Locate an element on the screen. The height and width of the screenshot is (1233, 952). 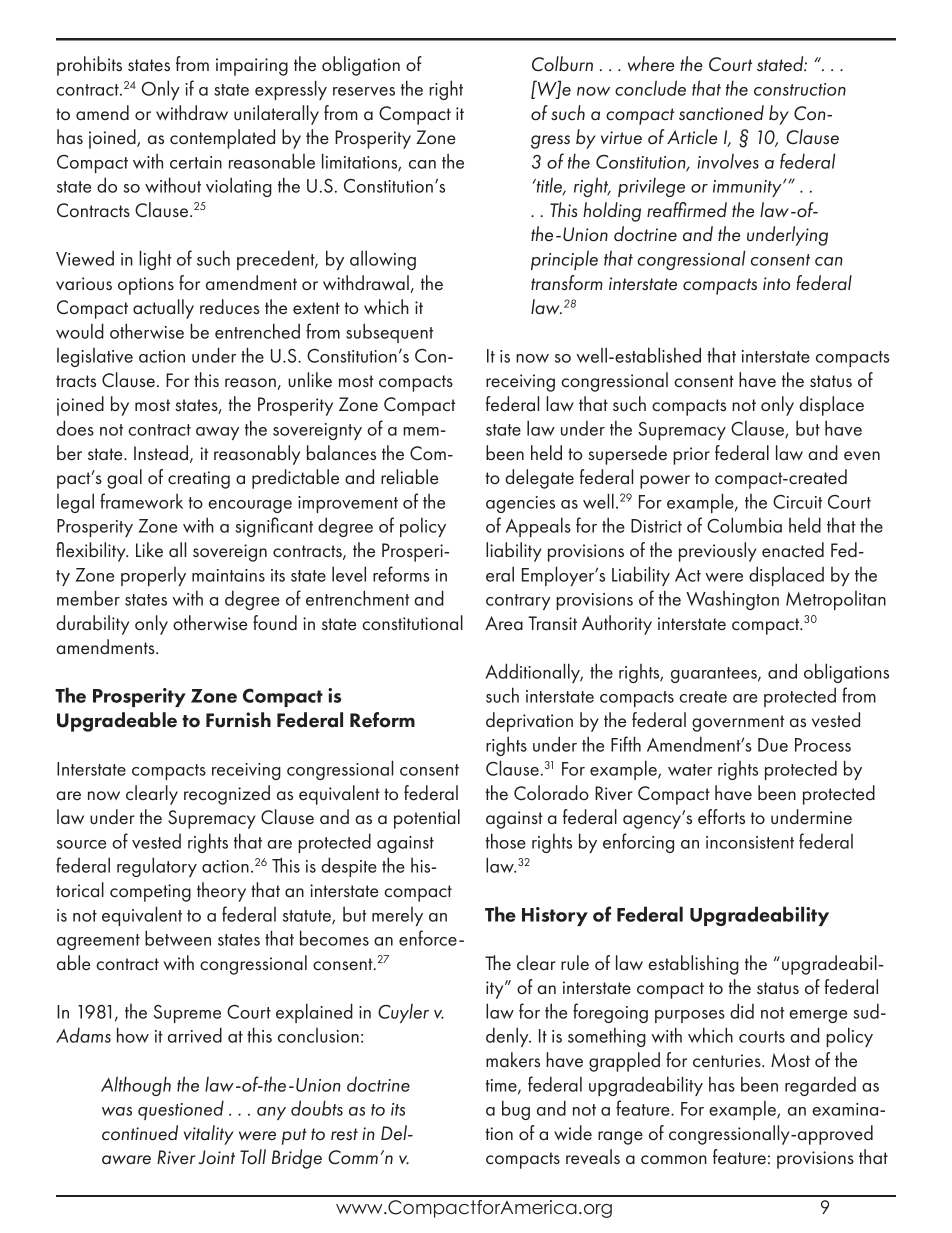
framework is located at coordinates (141, 501).
